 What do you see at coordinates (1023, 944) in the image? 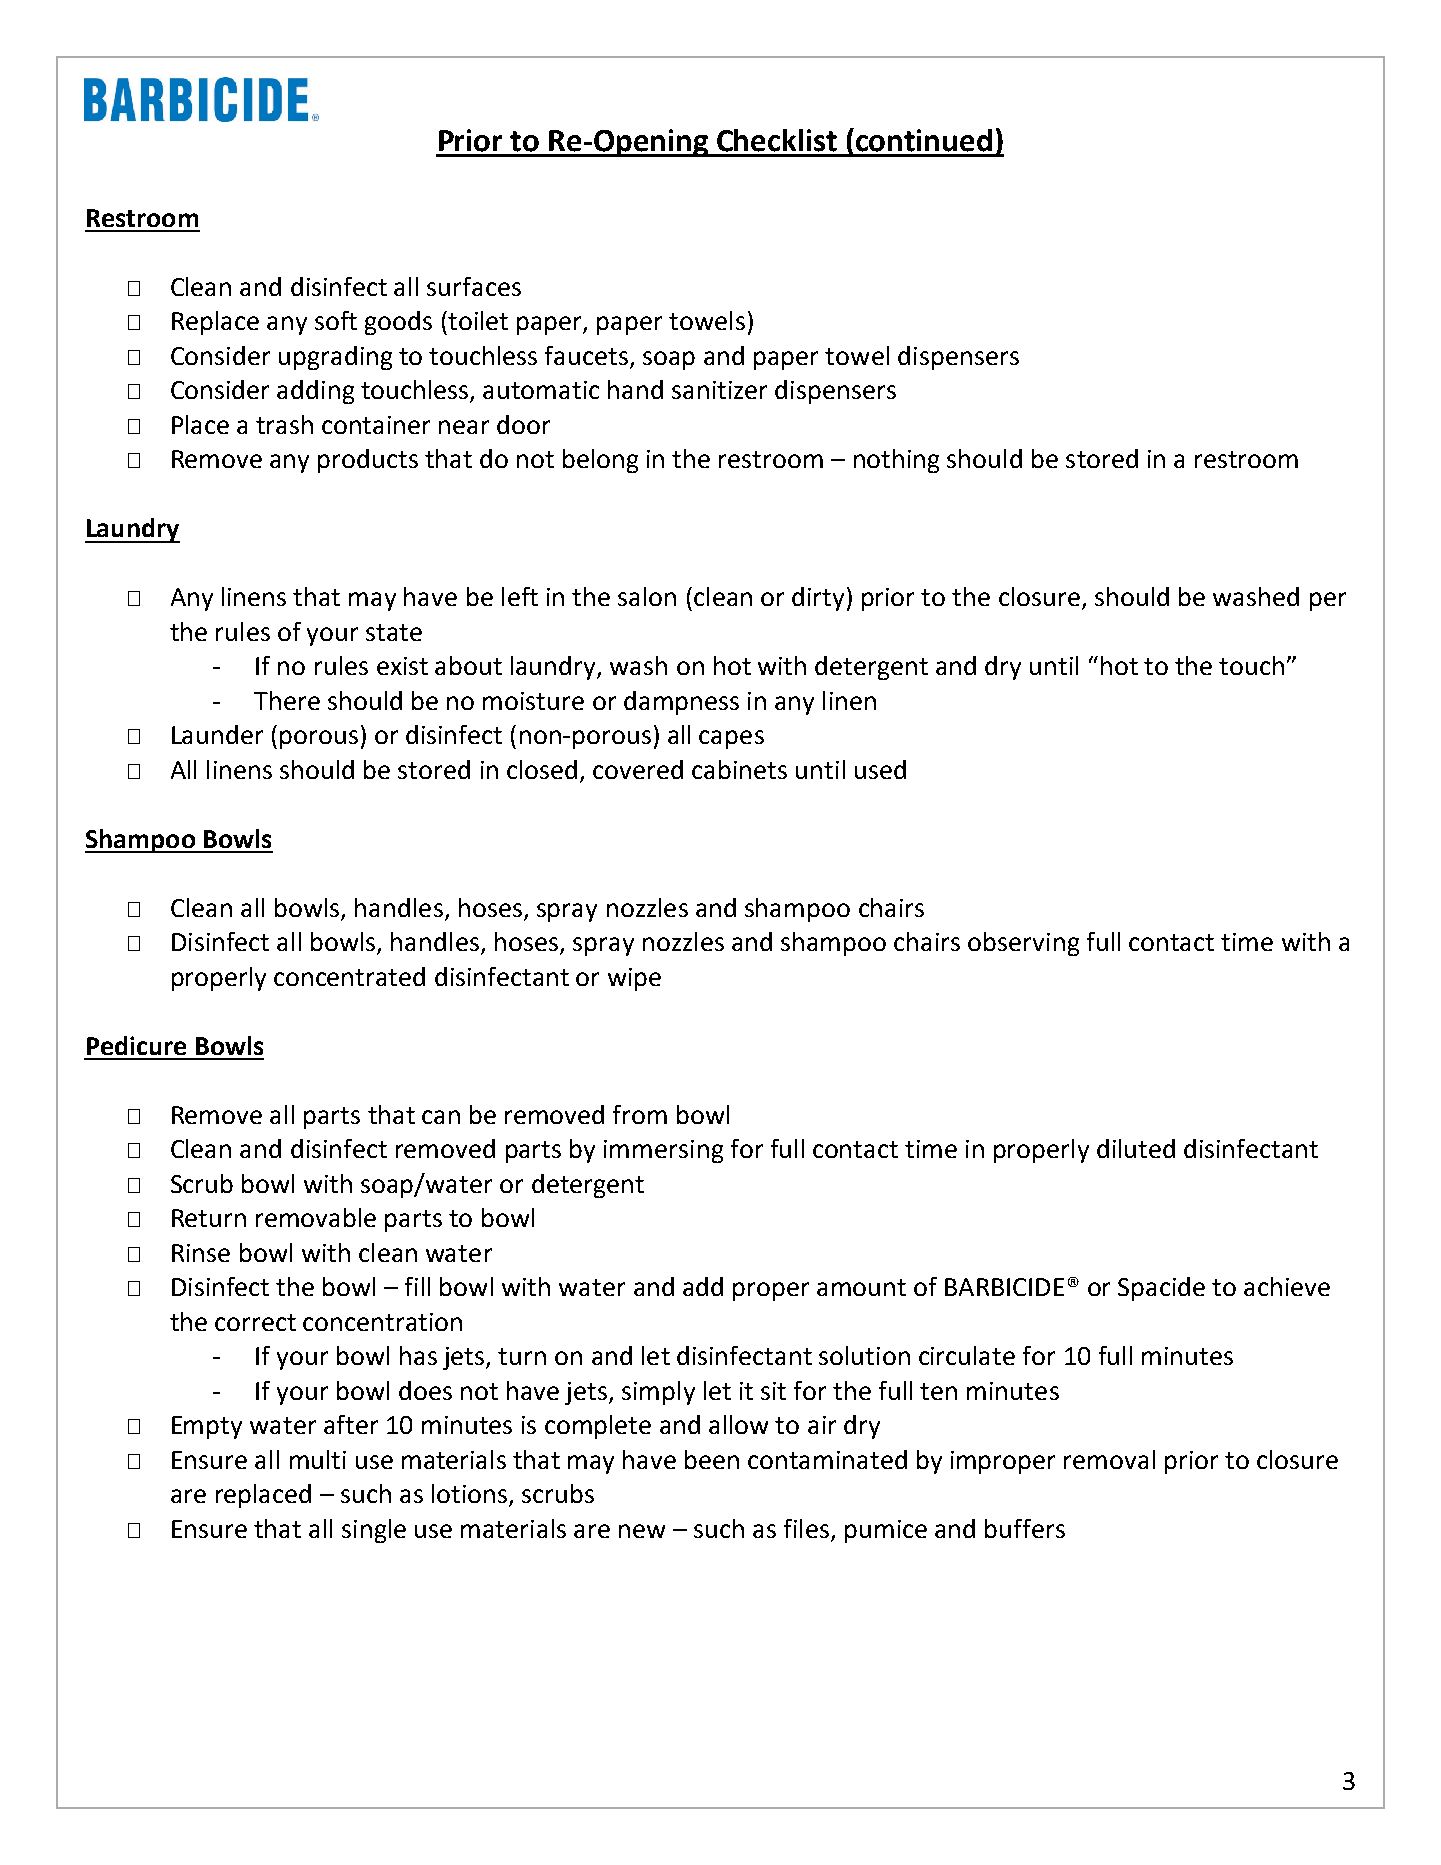
I see `observing` at bounding box center [1023, 944].
